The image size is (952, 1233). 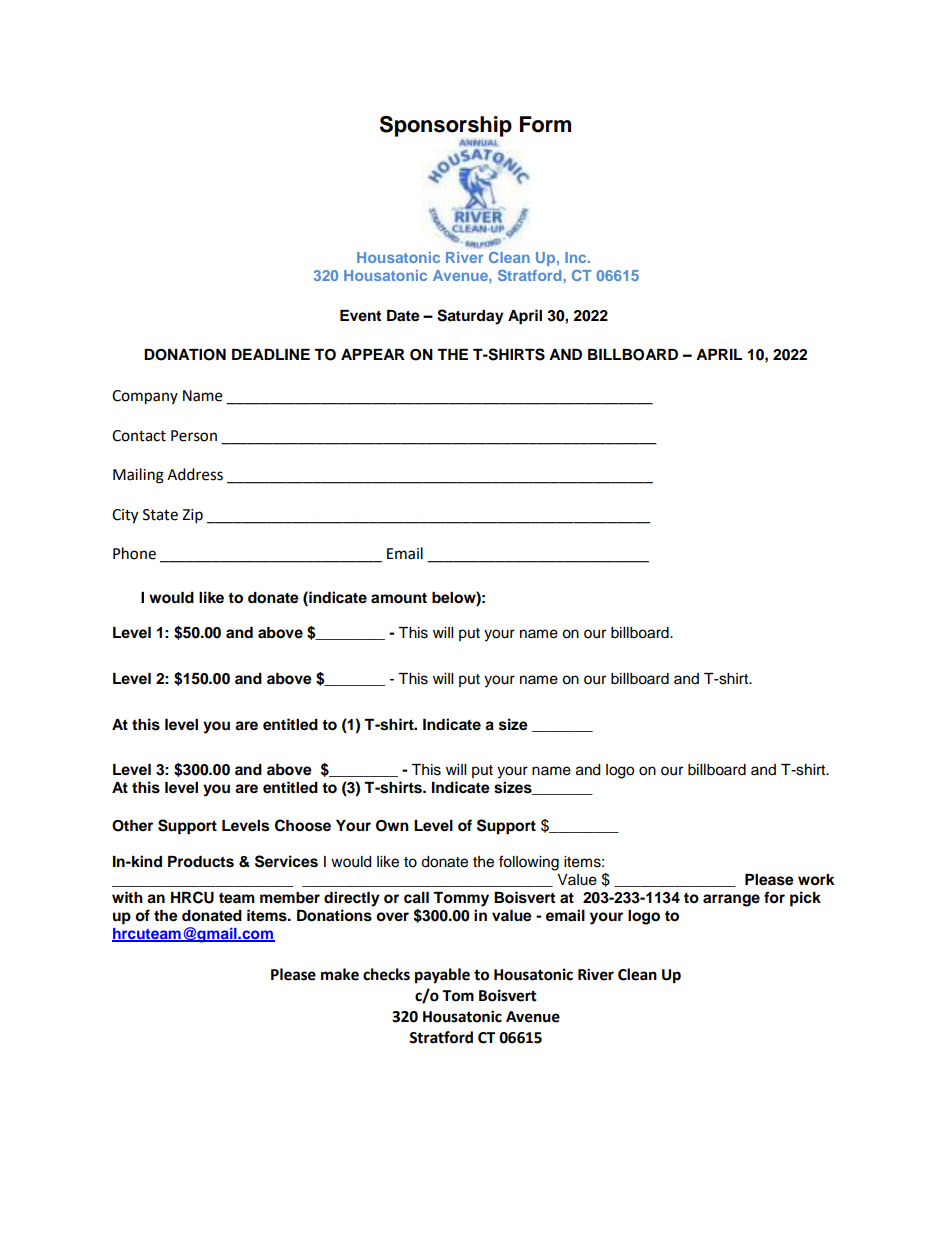 I want to click on Inc, so click(x=577, y=257).
